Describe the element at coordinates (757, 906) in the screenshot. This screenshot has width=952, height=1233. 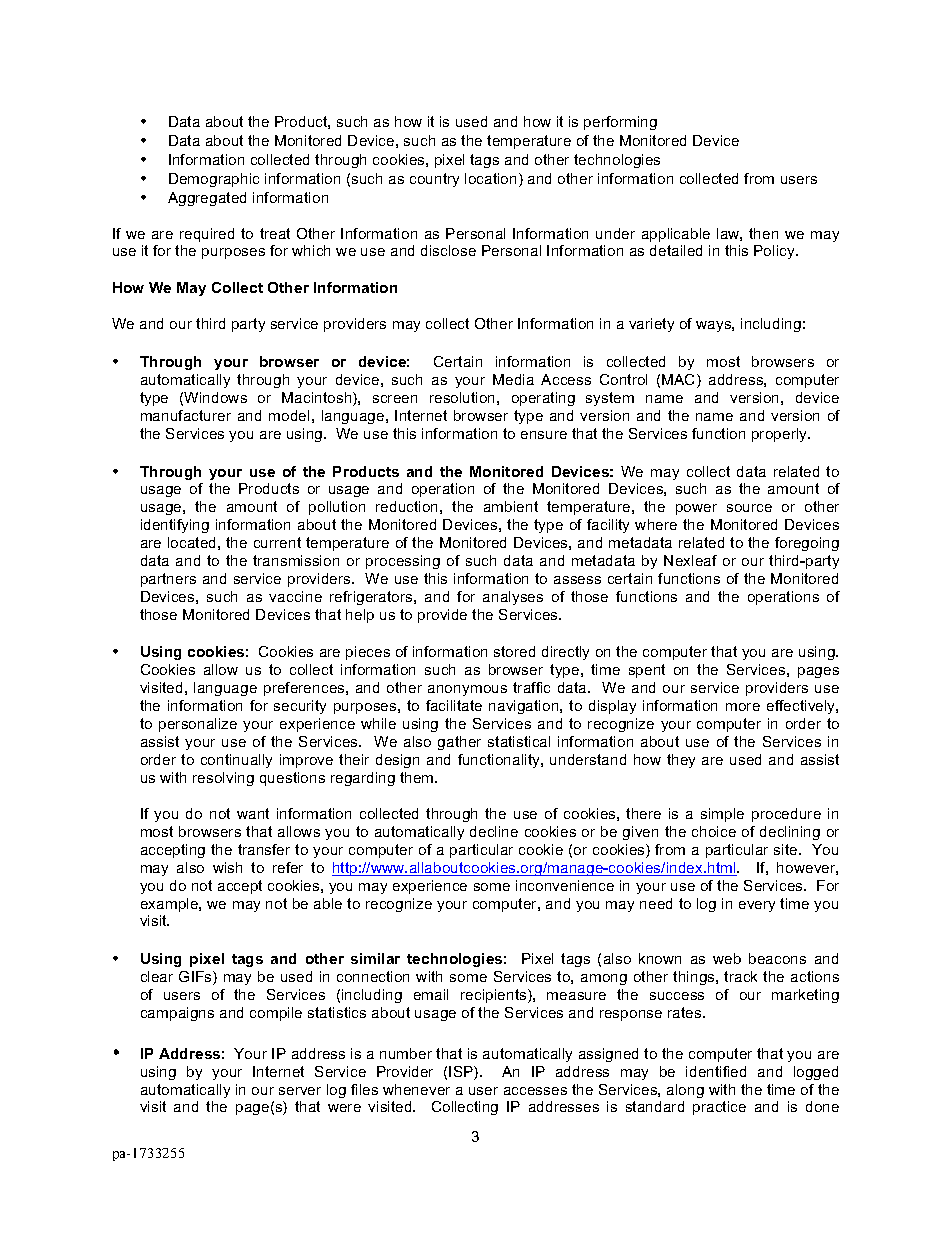
I see `every` at that location.
